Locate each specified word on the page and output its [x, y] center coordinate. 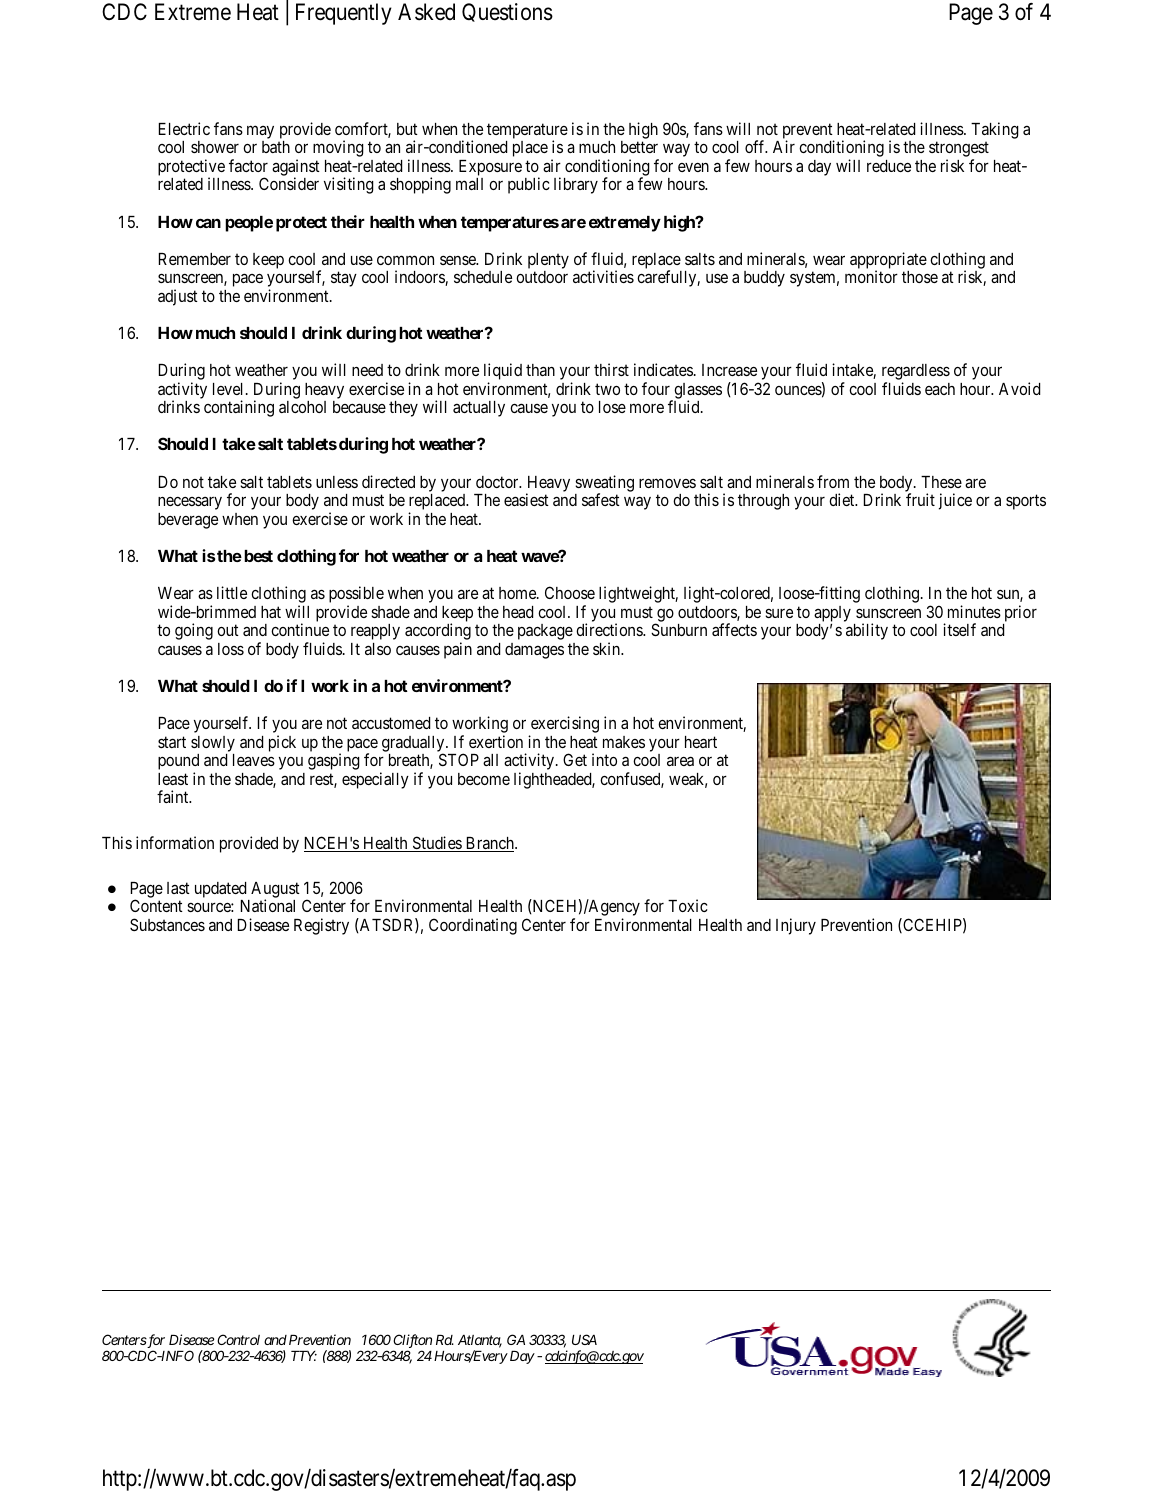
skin [608, 648]
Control [238, 1339]
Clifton [412, 1342]
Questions [507, 12]
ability [867, 631]
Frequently [344, 14]
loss [231, 649]
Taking [995, 130]
